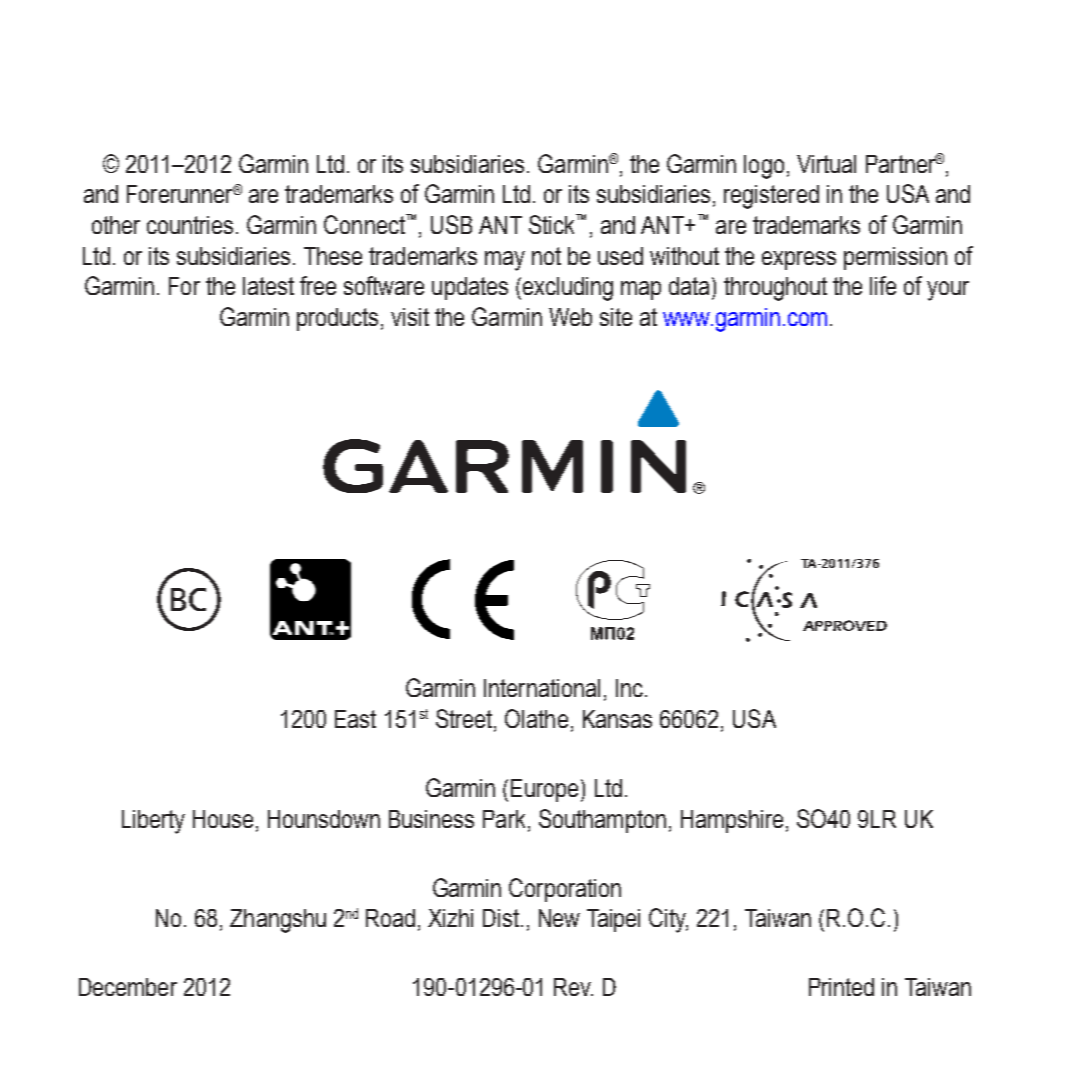 The image size is (1092, 1092). What do you see at coordinates (128, 987) in the document?
I see `December` at bounding box center [128, 987].
